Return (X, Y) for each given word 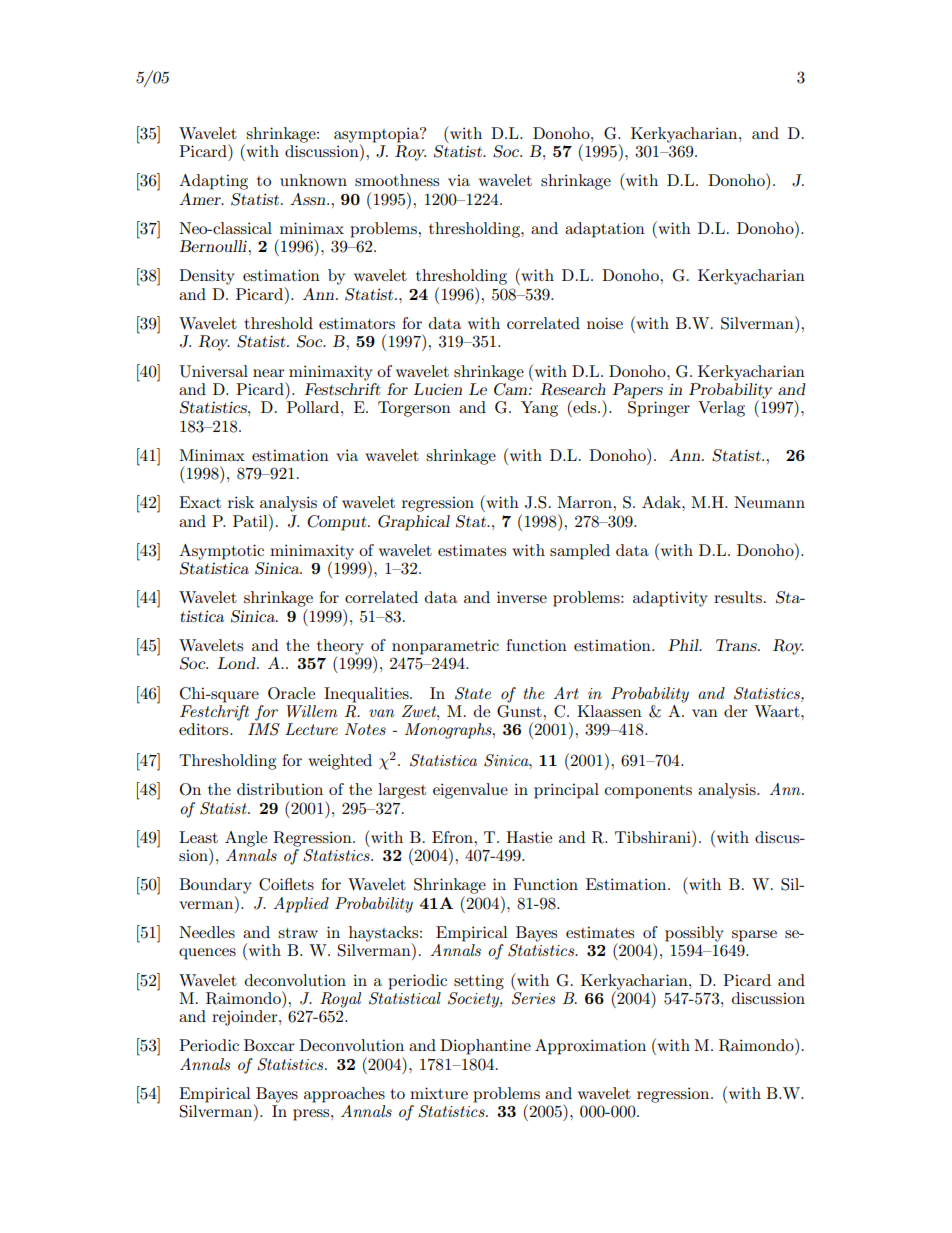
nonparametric (445, 647)
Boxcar (269, 1045)
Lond (237, 663)
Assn (309, 199)
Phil (684, 645)
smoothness (397, 180)
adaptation (605, 230)
